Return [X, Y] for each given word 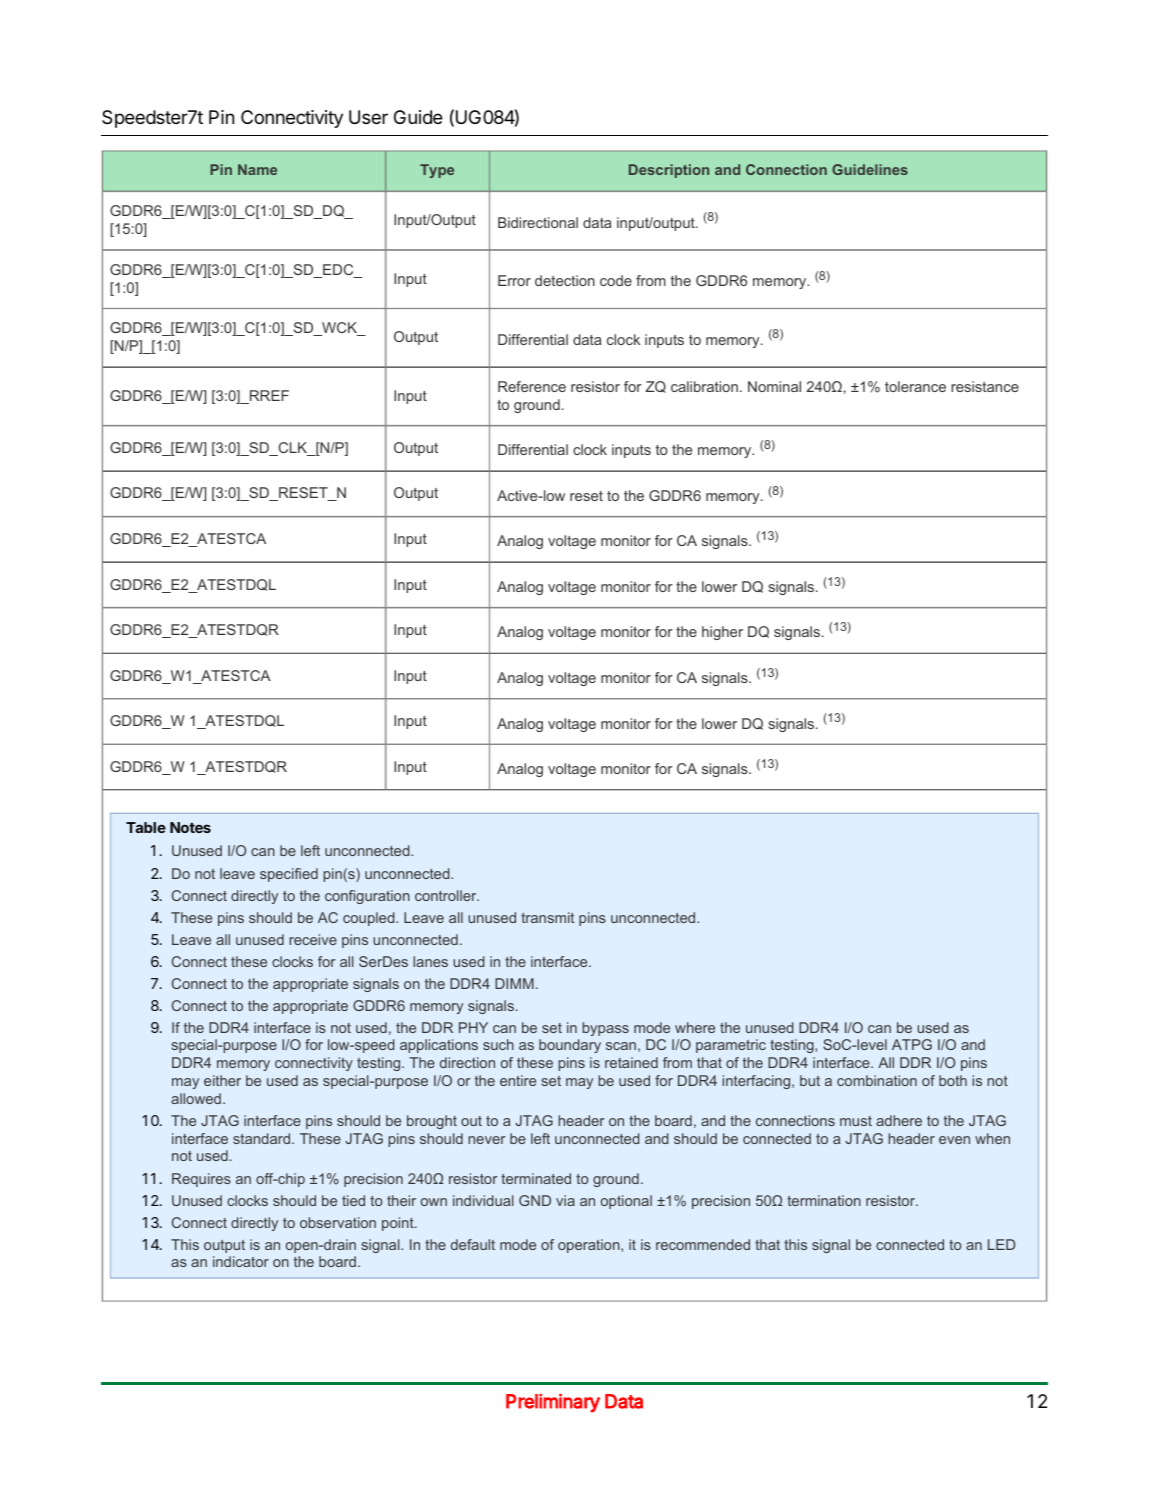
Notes [190, 827]
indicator [241, 1261]
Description [669, 171]
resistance [985, 386]
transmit [547, 917]
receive [313, 939]
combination [877, 1080]
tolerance [915, 386]
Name [257, 169]
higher [722, 633]
